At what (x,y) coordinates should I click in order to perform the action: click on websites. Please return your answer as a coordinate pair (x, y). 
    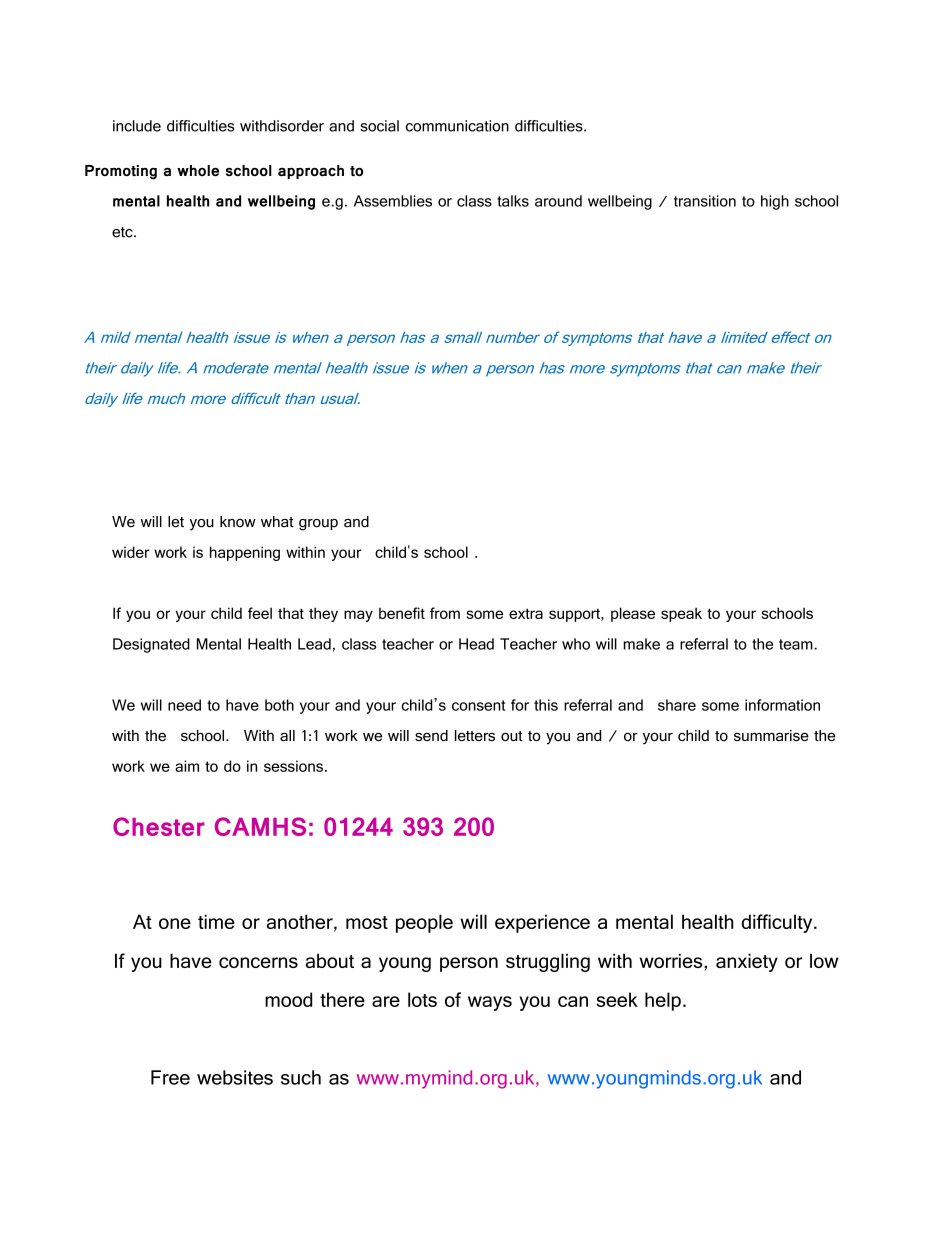
    Looking at the image, I should click on (235, 1077).
